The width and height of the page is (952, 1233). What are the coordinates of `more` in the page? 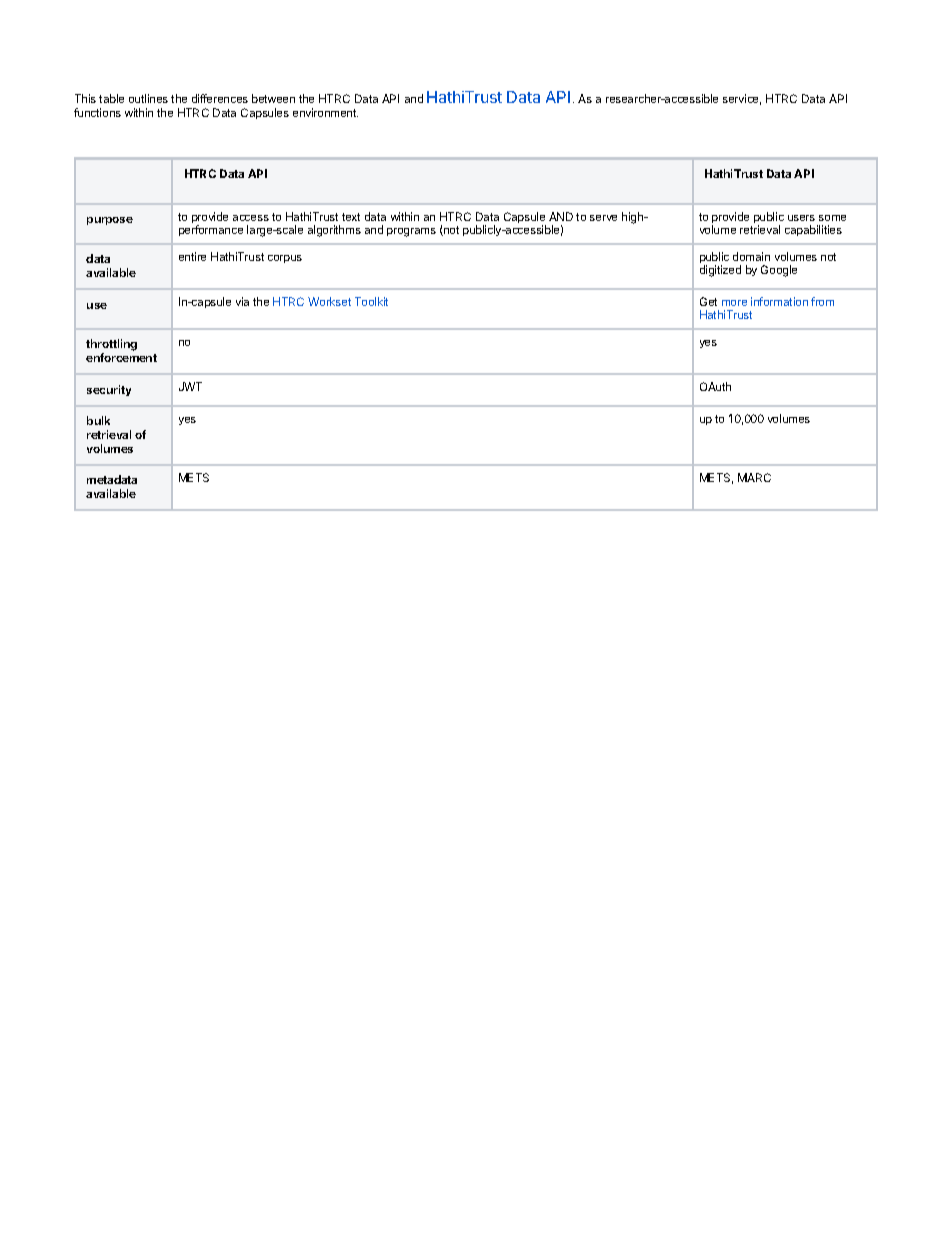 It's located at (734, 303).
